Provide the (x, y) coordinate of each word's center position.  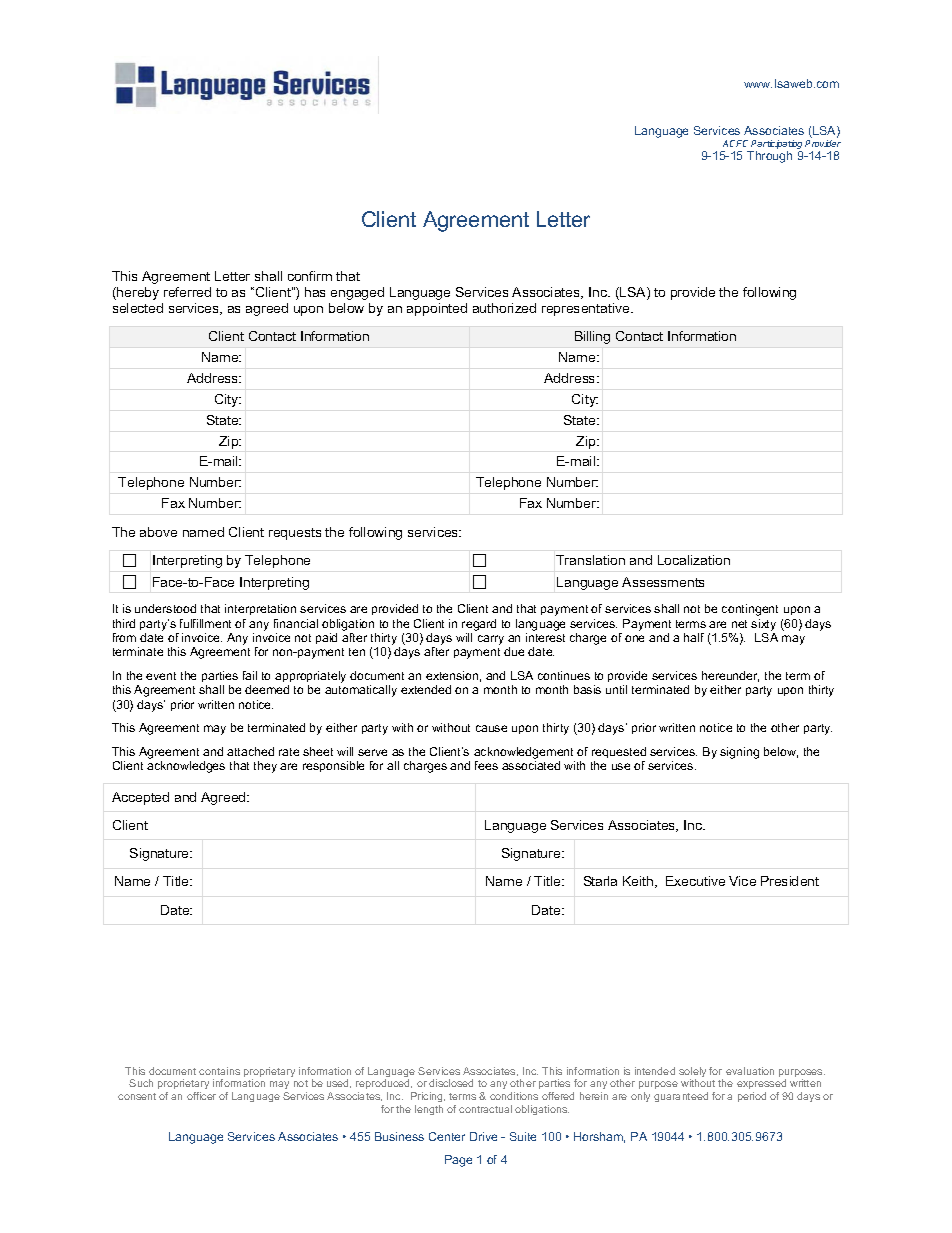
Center (447, 1136)
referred (187, 292)
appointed (437, 309)
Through (769, 157)
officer (201, 1096)
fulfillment (205, 623)
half (694, 637)
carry (491, 640)
